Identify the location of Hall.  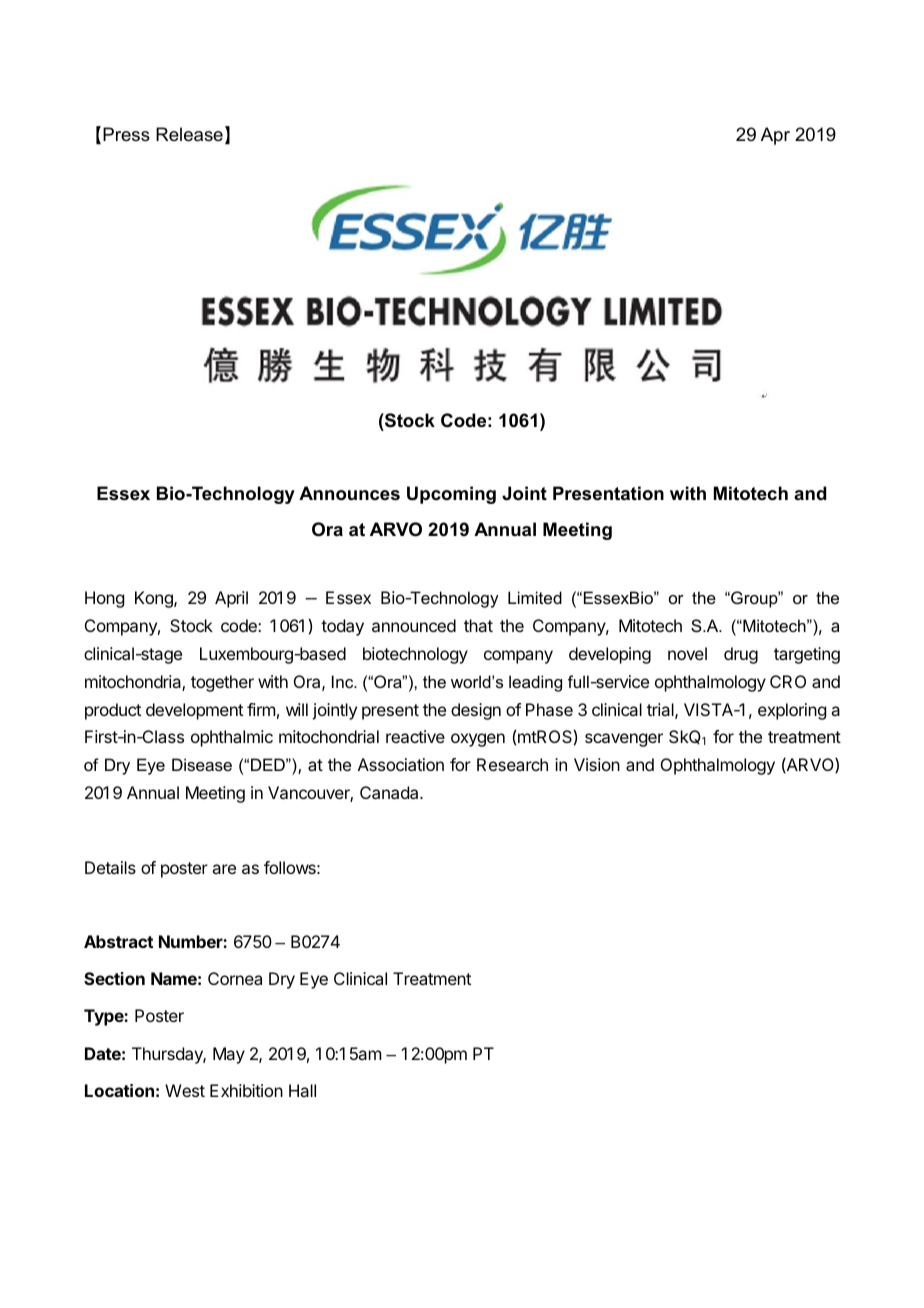
(302, 1090).
